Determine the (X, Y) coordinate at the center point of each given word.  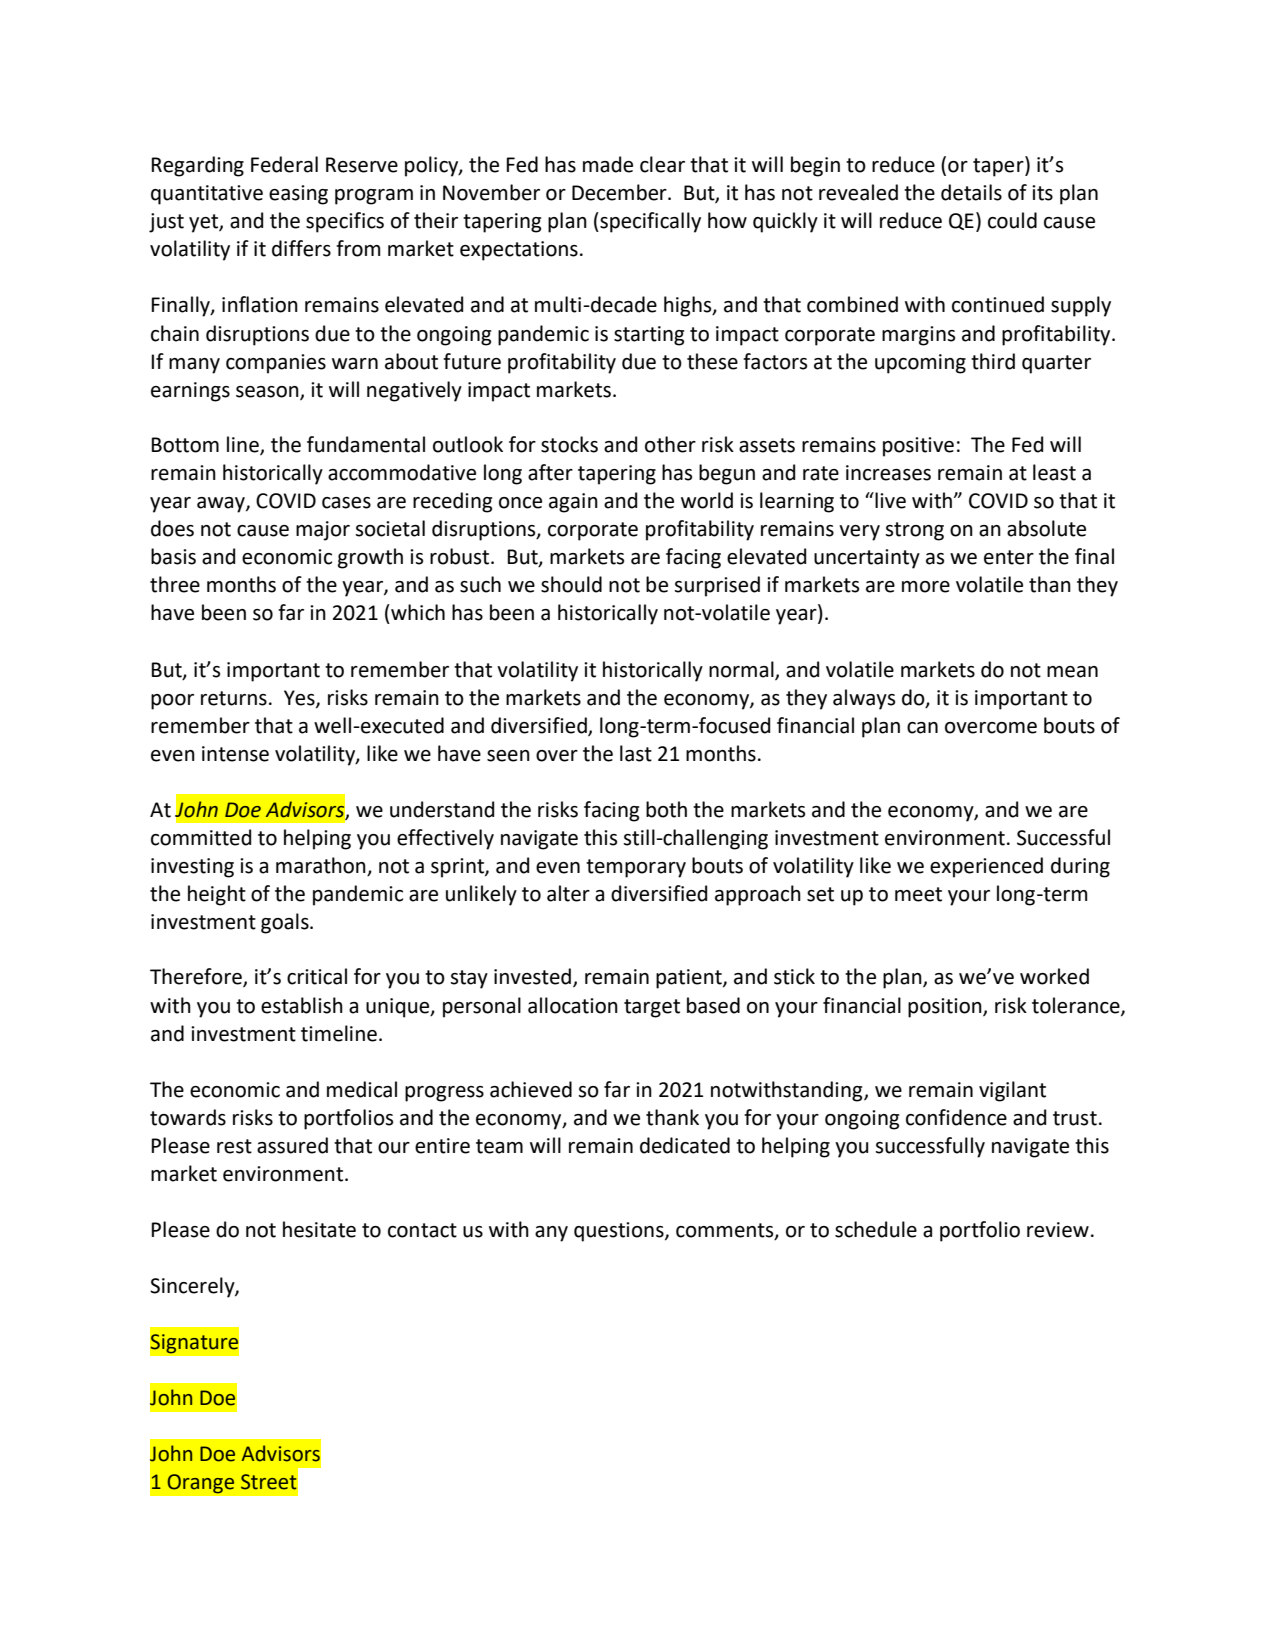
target (652, 1008)
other (670, 444)
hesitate (319, 1229)
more (926, 587)
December (620, 192)
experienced (986, 867)
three (175, 584)
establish (302, 1005)
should (571, 584)
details (971, 192)
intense (235, 754)
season (268, 392)
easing (298, 195)
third (993, 361)
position (946, 1008)
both (666, 809)
